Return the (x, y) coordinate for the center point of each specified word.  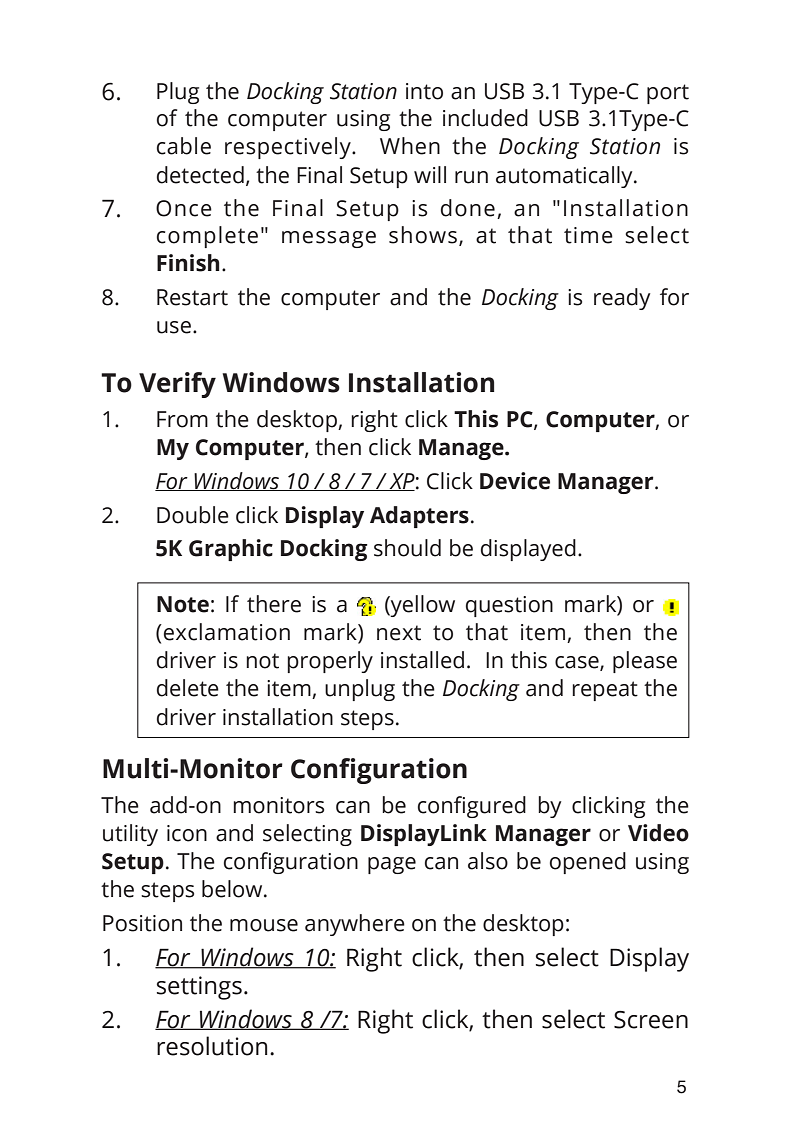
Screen (651, 1020)
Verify (177, 385)
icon (187, 833)
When (410, 146)
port (668, 94)
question (509, 606)
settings (199, 988)
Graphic (231, 550)
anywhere (355, 925)
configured (472, 807)
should (407, 548)
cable (184, 146)
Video (658, 833)
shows (423, 235)
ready (622, 299)
